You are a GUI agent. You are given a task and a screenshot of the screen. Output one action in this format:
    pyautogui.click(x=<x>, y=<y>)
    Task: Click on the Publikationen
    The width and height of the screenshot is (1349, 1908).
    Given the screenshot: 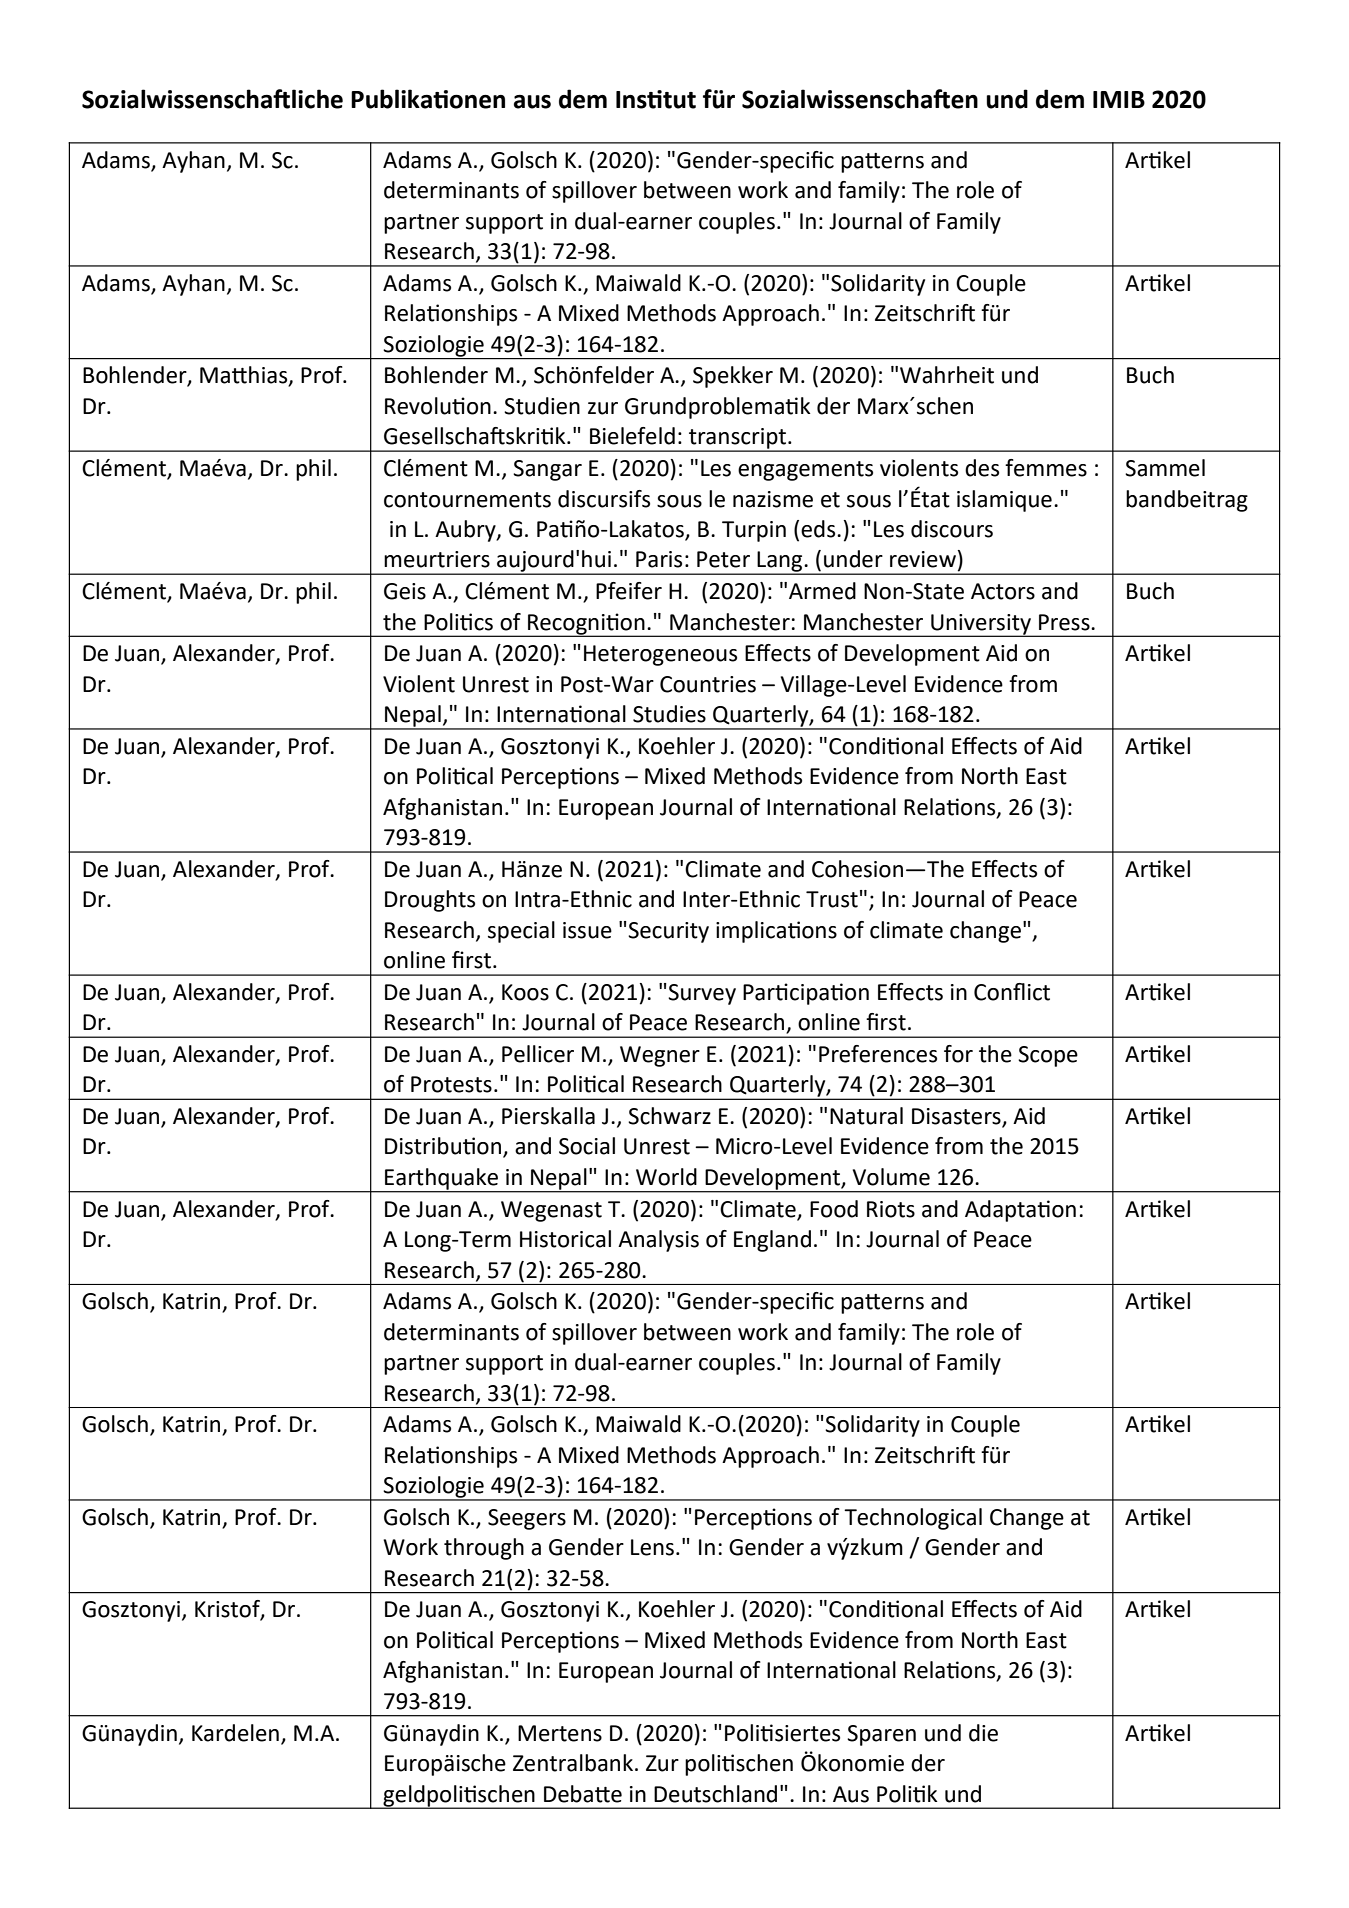 What is the action you would take?
    pyautogui.click(x=428, y=99)
